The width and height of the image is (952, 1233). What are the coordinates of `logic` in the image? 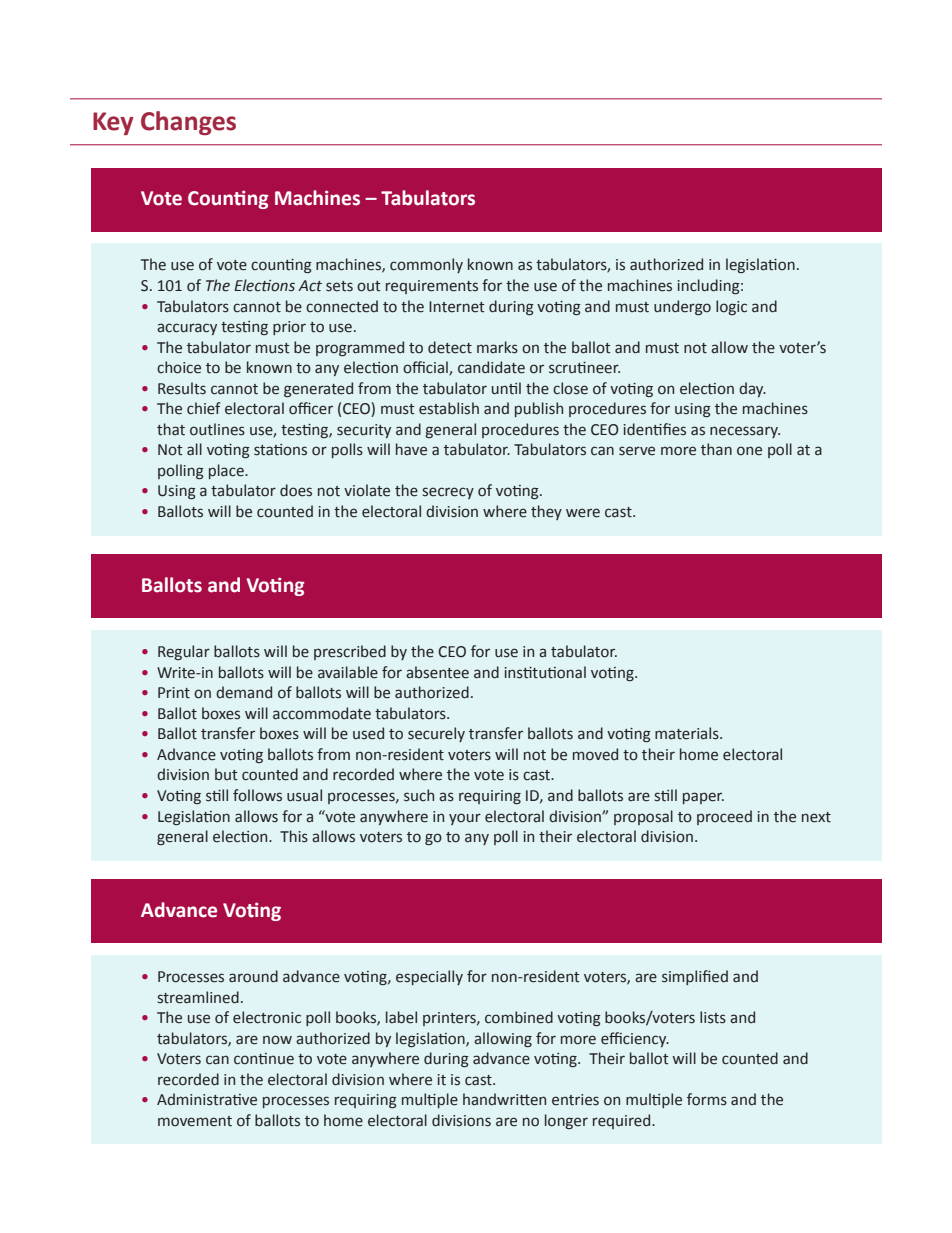 It's located at (731, 307).
